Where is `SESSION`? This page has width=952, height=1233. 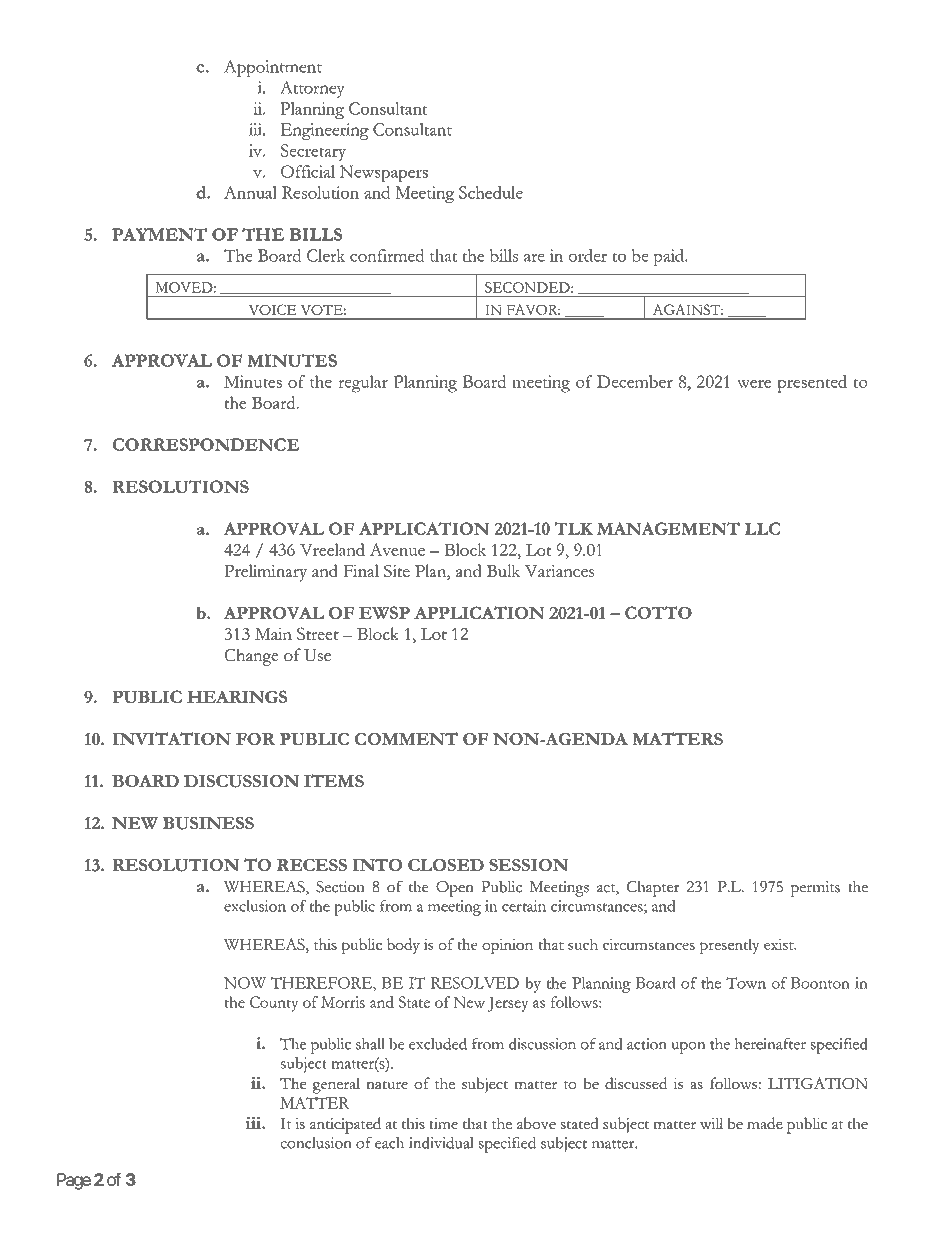 SESSION is located at coordinates (528, 865).
